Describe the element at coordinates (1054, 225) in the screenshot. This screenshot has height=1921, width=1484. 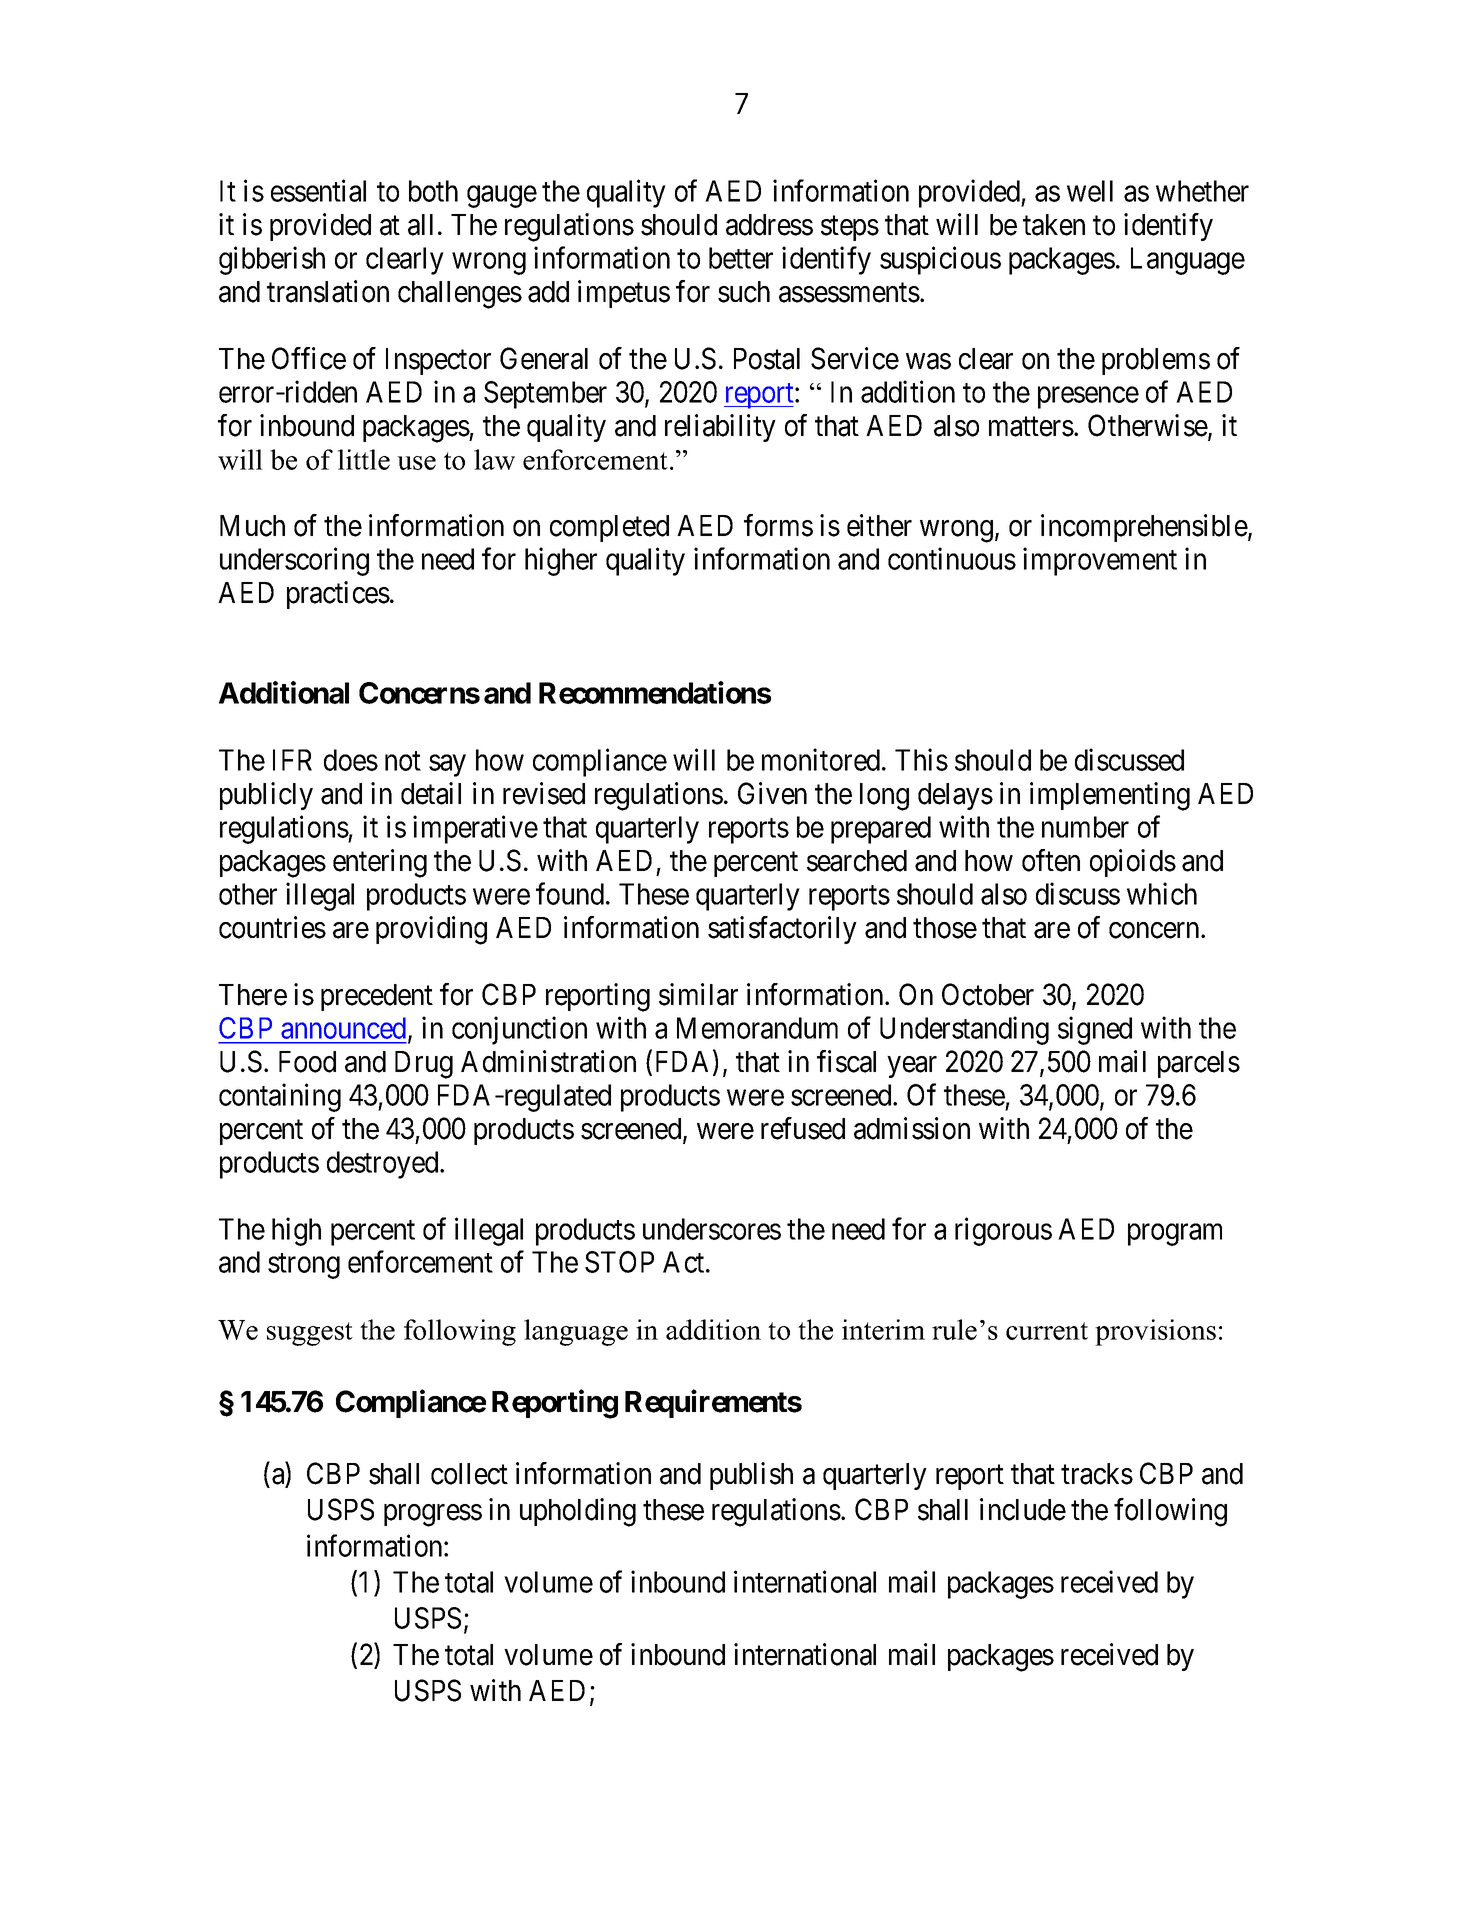
I see `taken` at that location.
